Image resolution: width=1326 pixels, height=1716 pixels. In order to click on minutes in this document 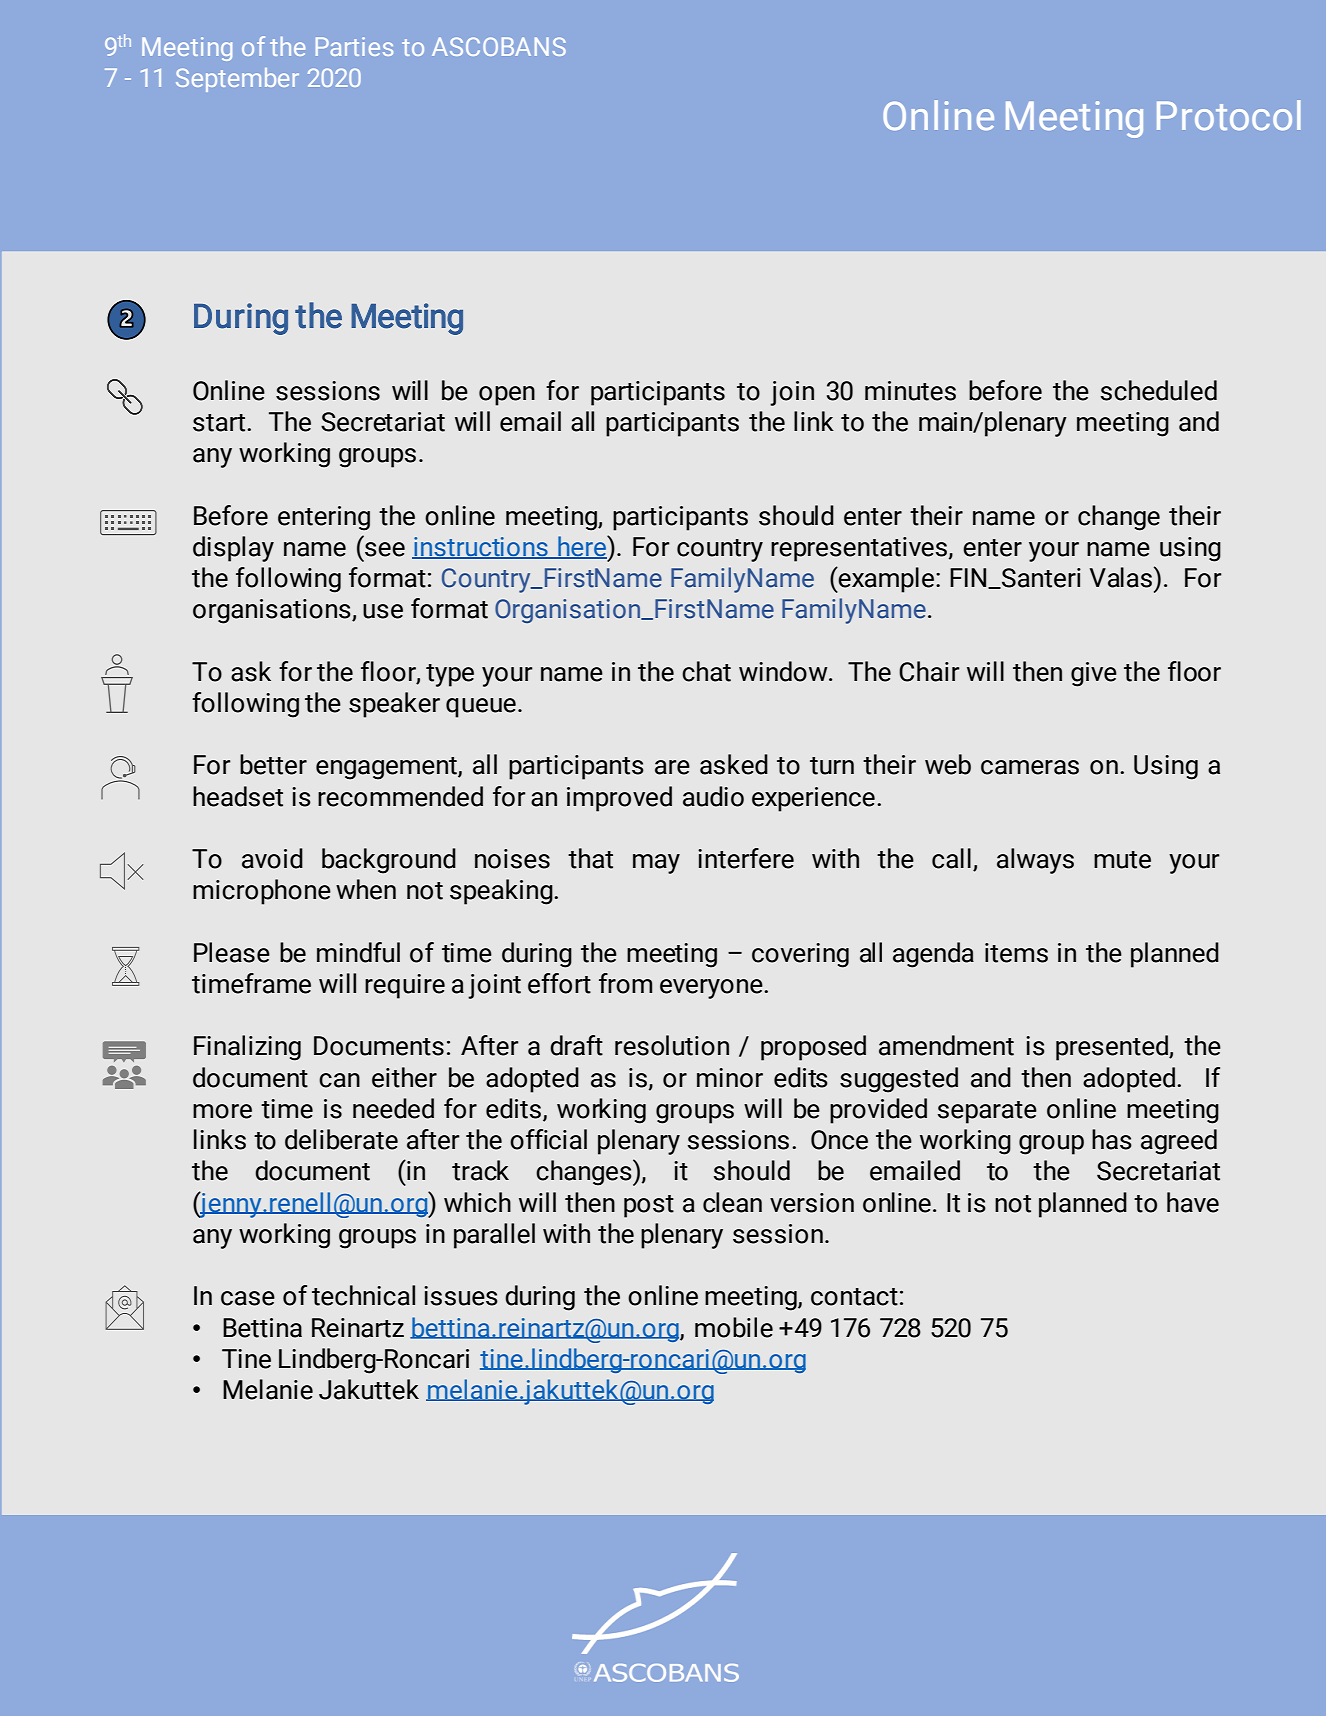, I will do `click(910, 391)`.
